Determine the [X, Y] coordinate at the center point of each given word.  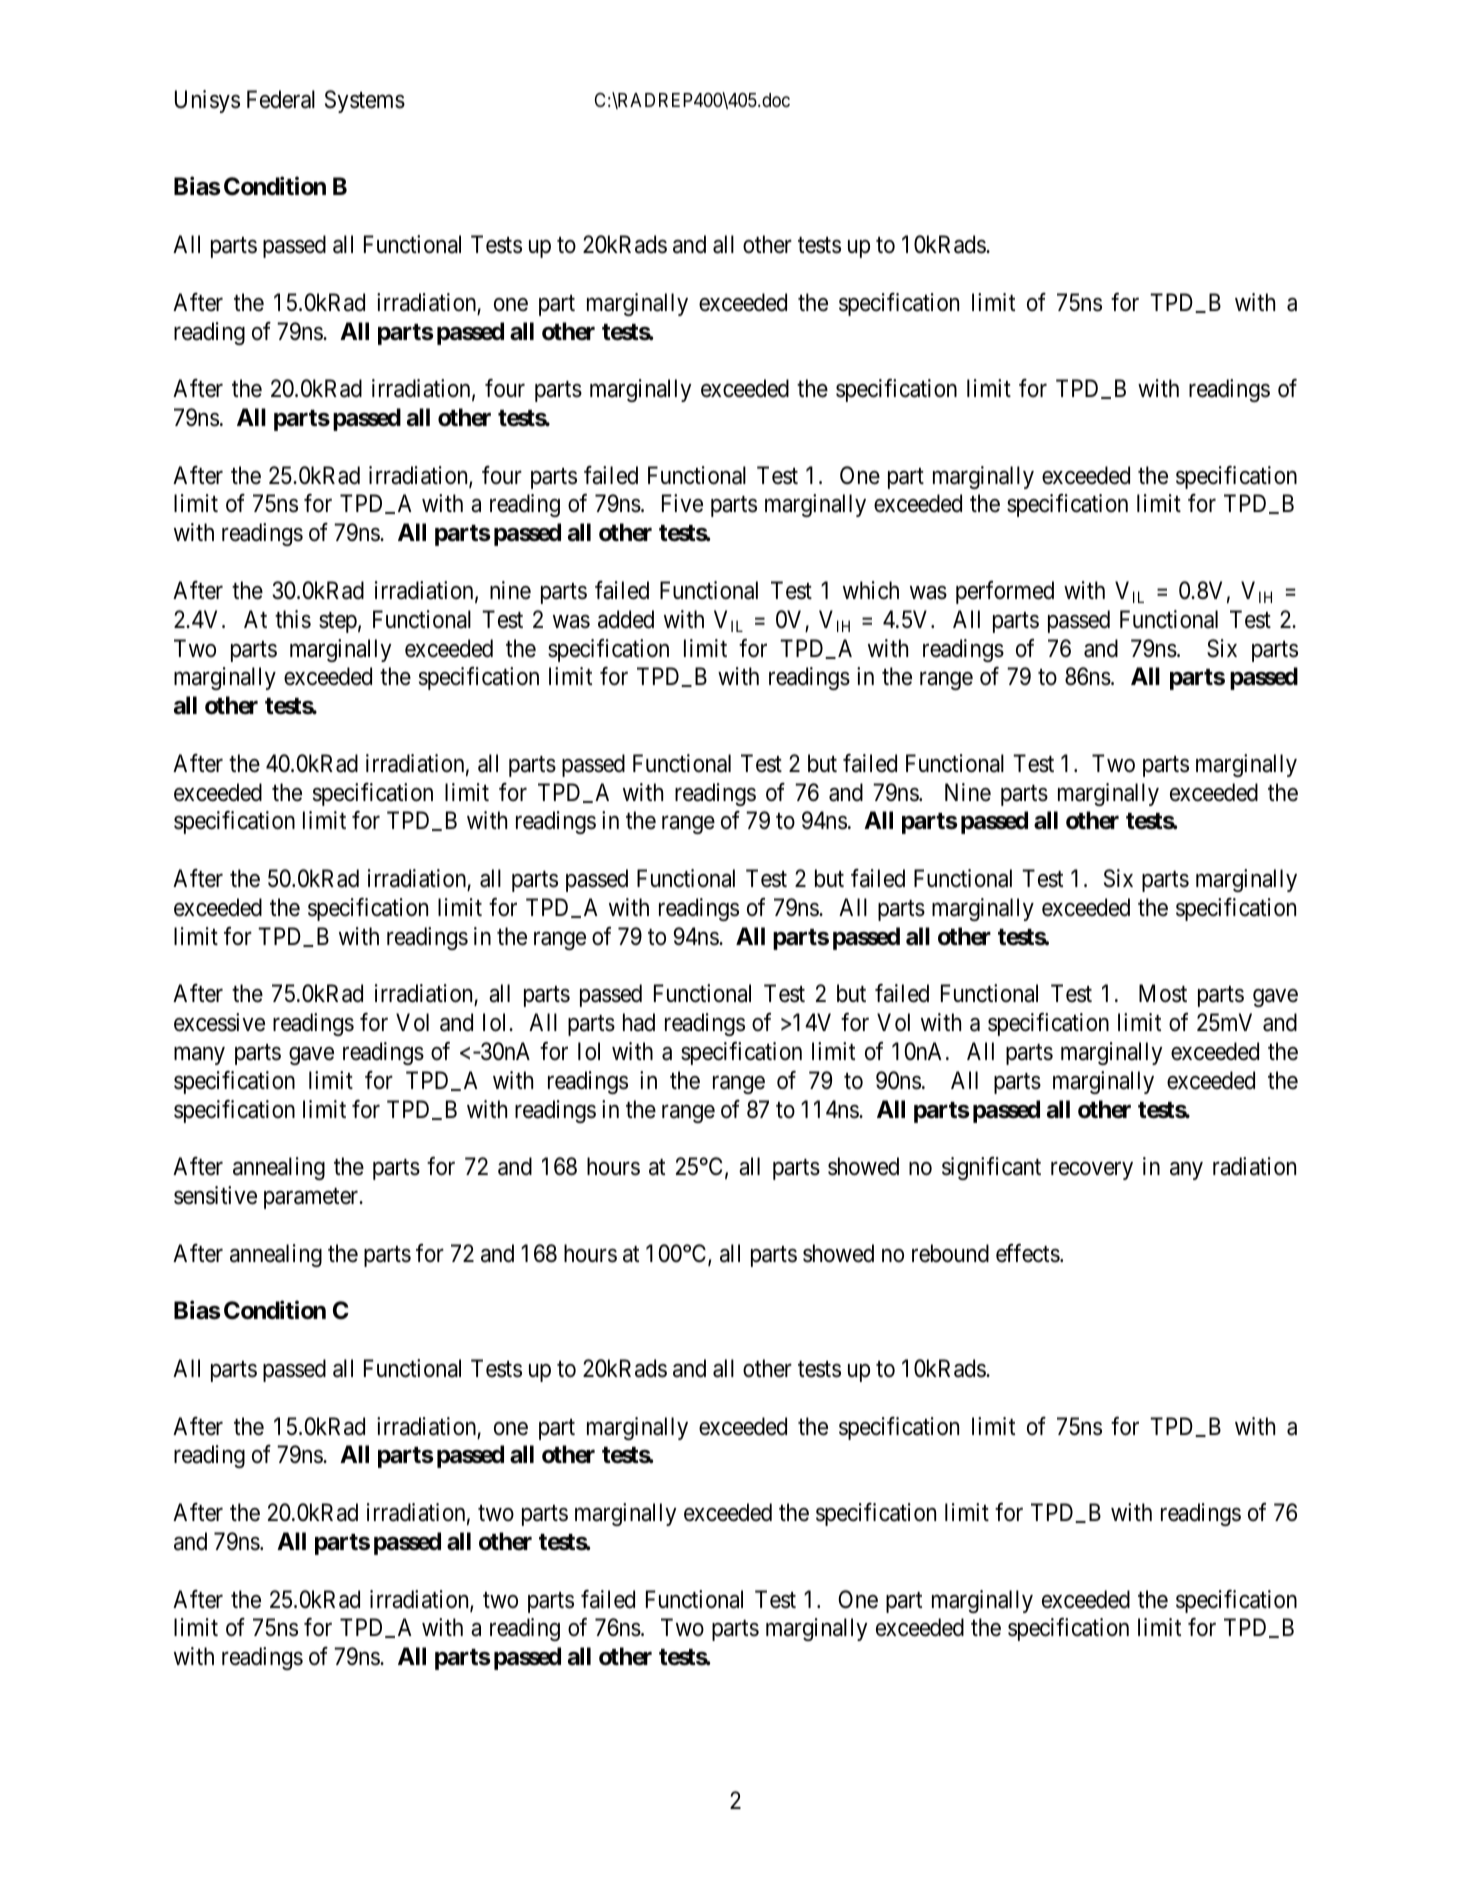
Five [682, 503]
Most [1163, 994]
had [639, 1022]
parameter [312, 1198]
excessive [219, 1022]
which [871, 590]
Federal [281, 99]
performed [1005, 592]
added [626, 619]
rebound [950, 1253]
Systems [365, 101]
